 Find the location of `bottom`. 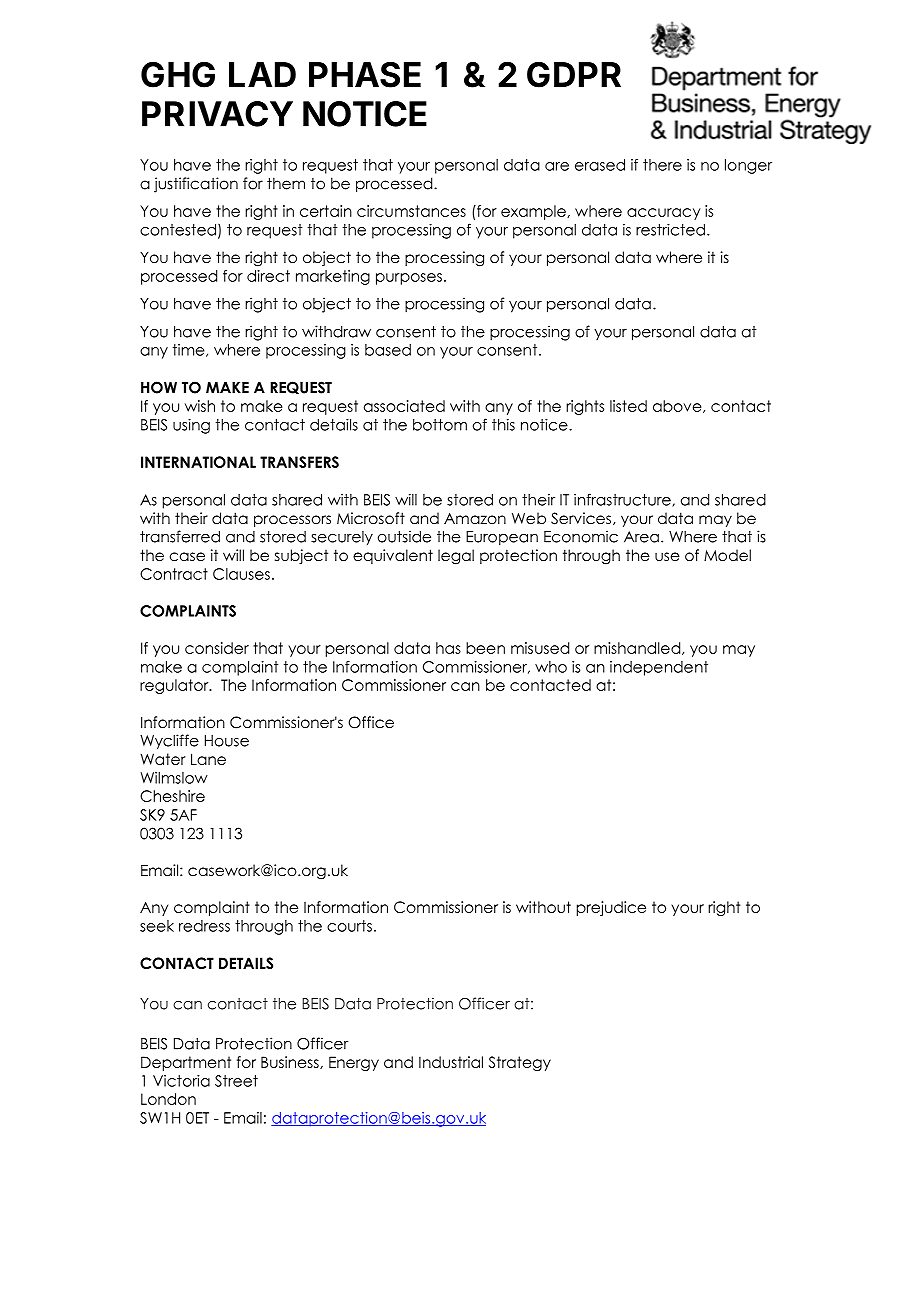

bottom is located at coordinates (440, 425).
